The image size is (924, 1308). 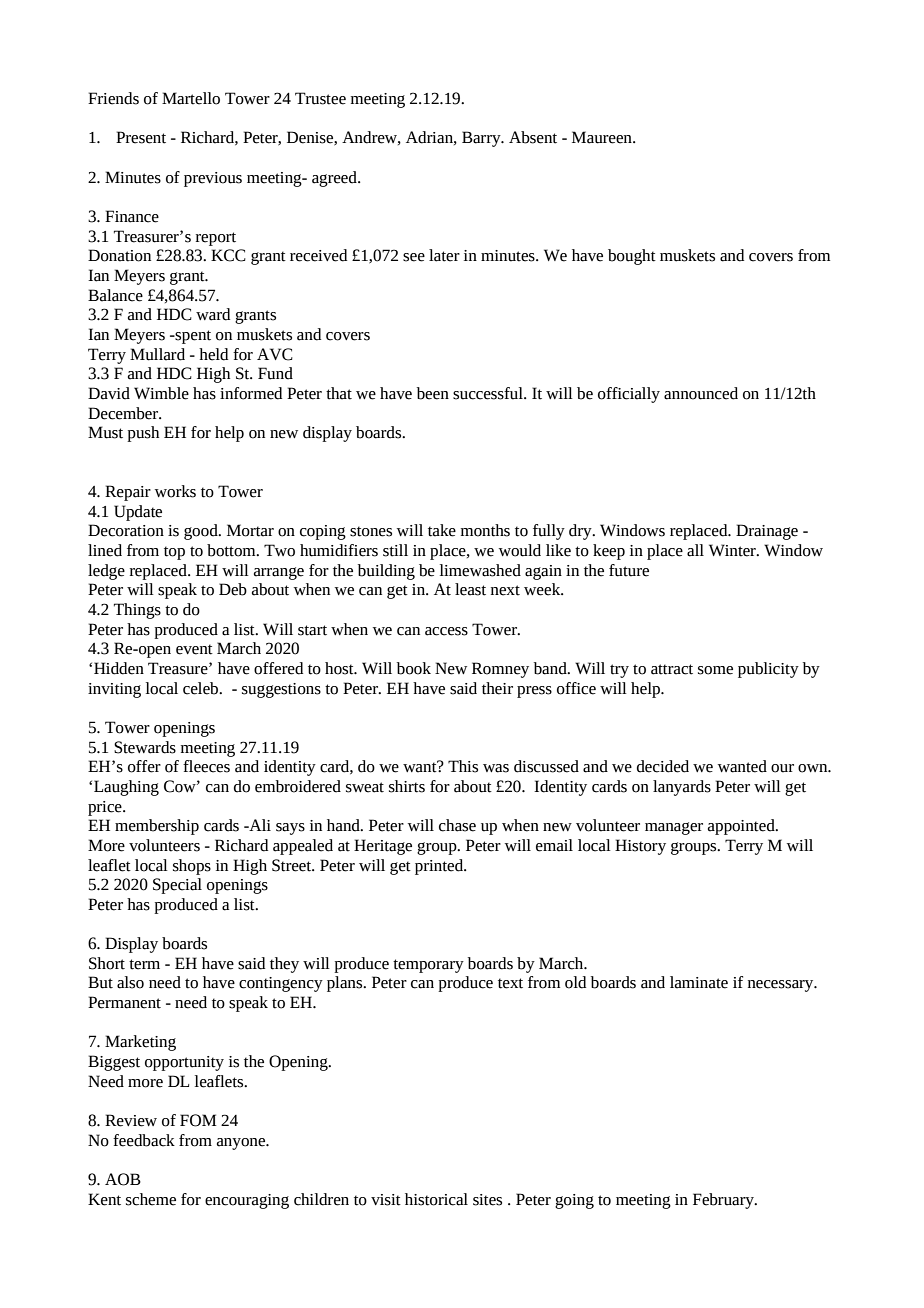 I want to click on February, so click(x=724, y=1201).
